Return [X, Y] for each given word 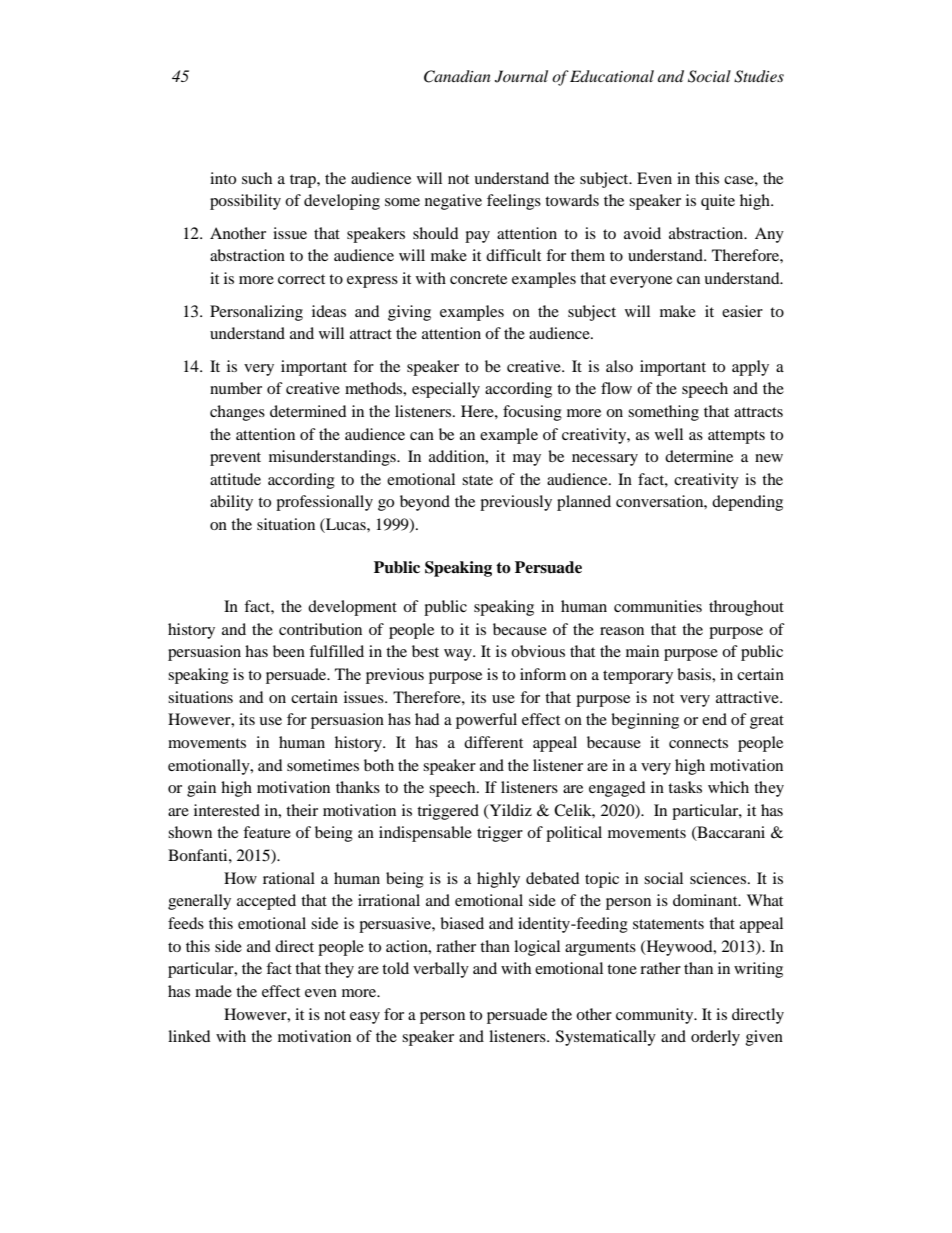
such [257, 178]
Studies [759, 76]
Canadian [457, 76]
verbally [441, 970]
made [213, 991]
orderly [715, 1038]
